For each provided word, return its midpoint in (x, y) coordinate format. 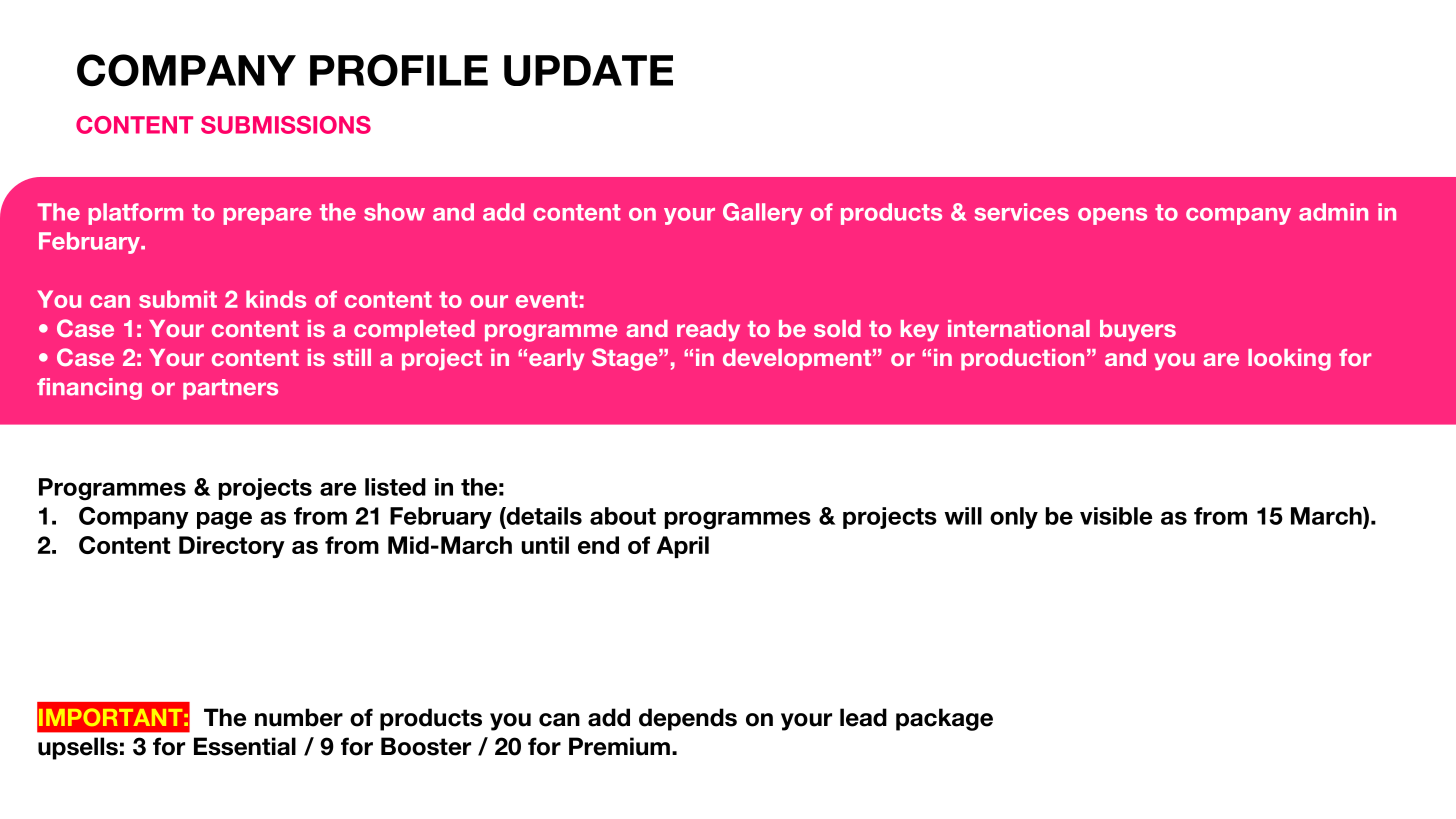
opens (1112, 216)
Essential (245, 746)
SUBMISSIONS (286, 125)
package (944, 719)
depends (688, 719)
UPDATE (588, 70)
